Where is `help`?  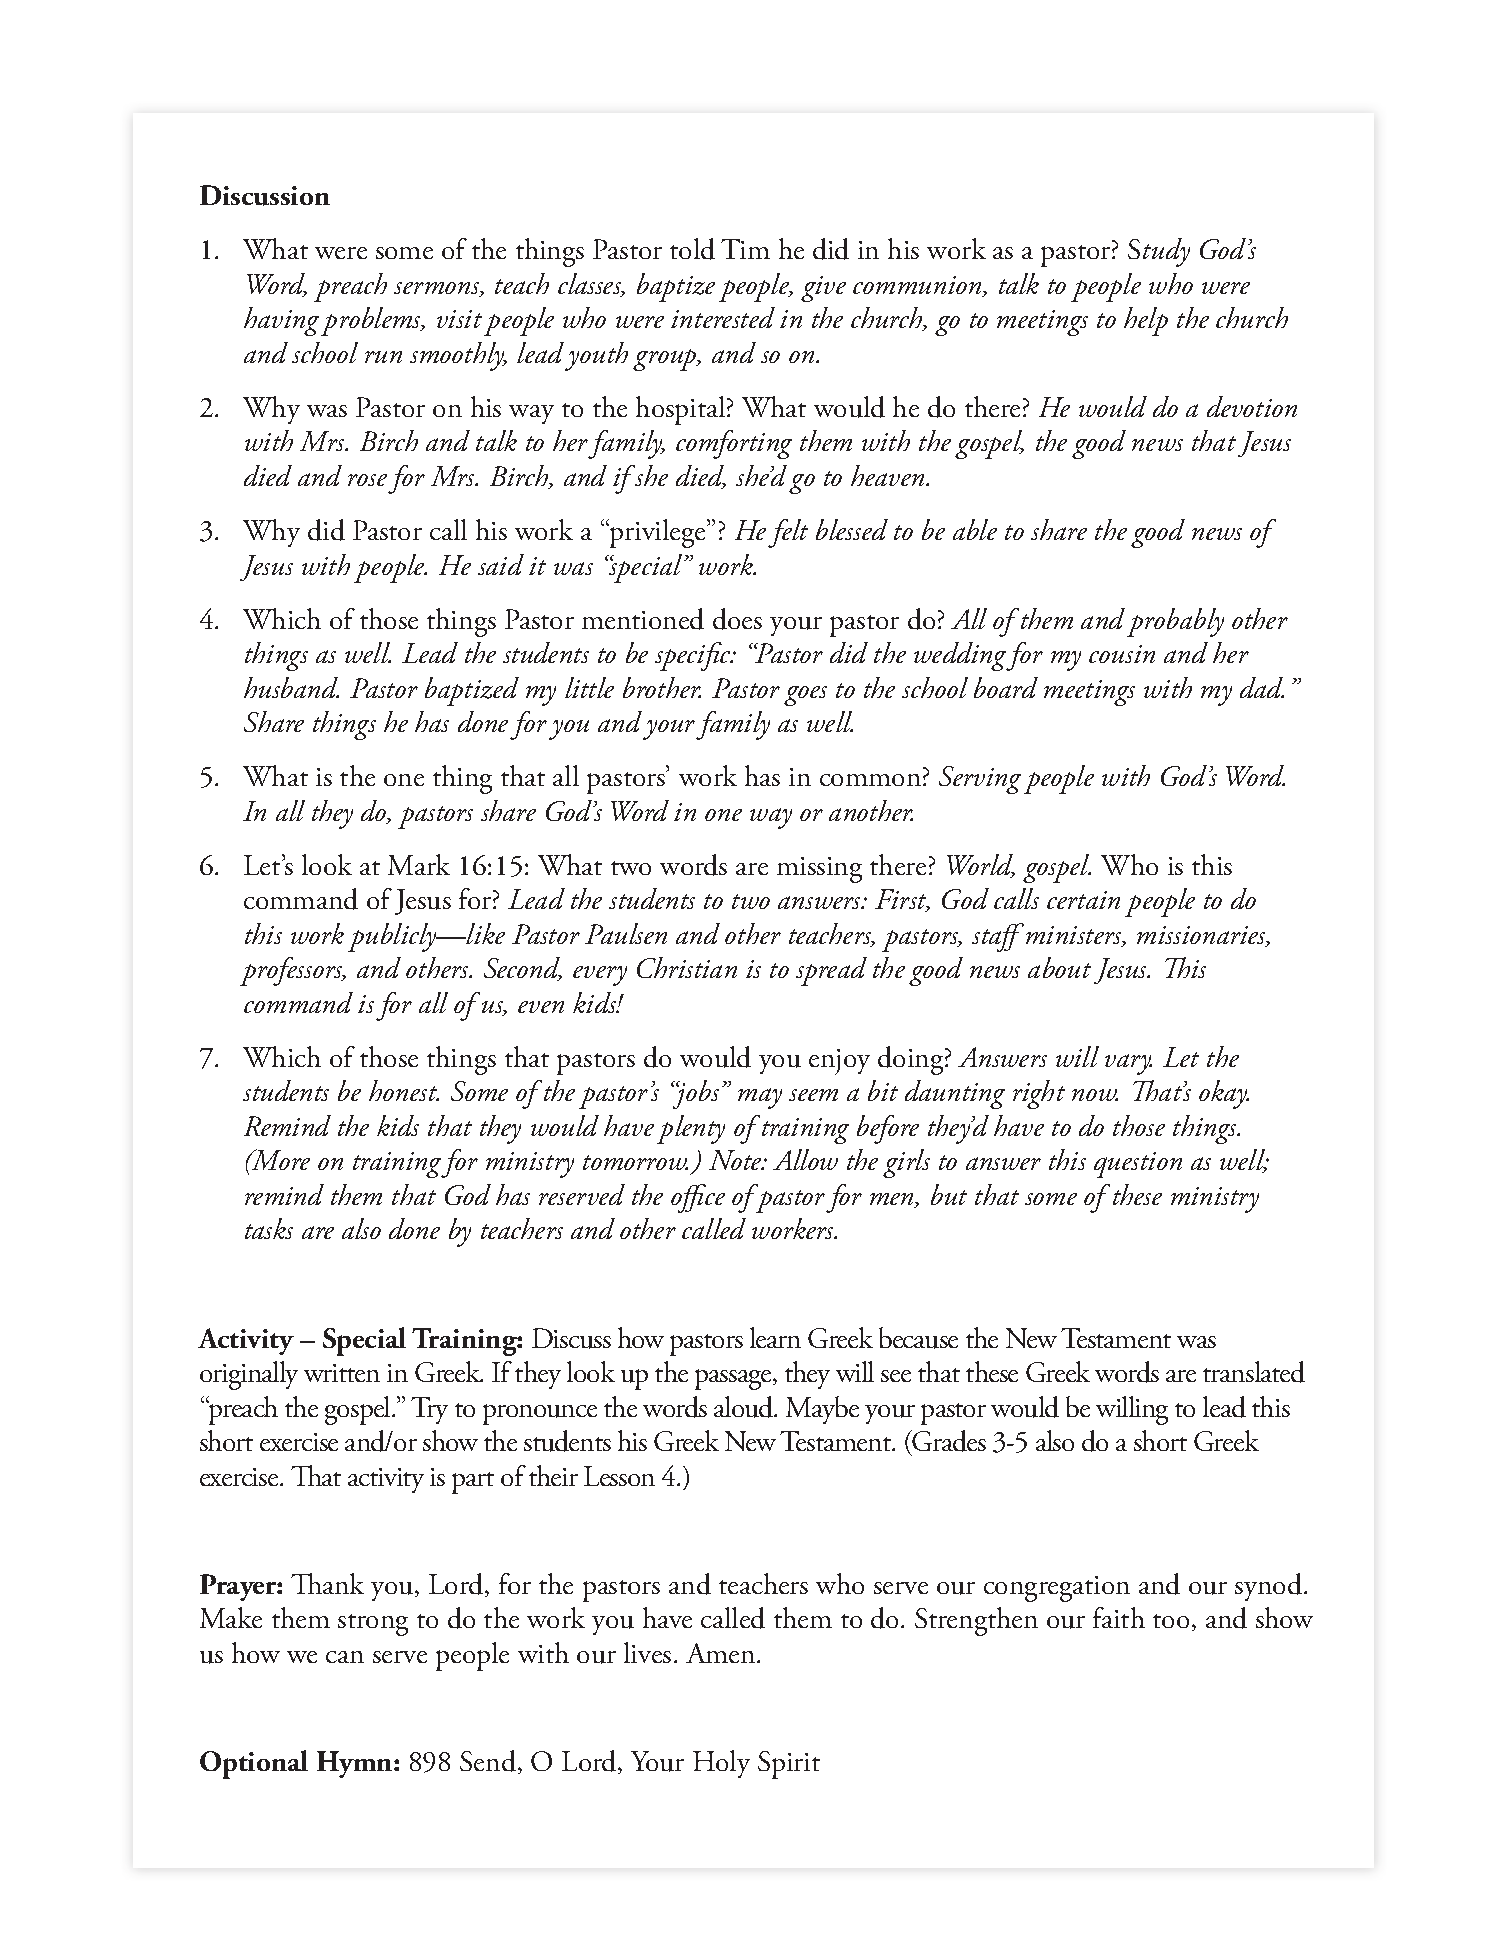
help is located at coordinates (1146, 321).
